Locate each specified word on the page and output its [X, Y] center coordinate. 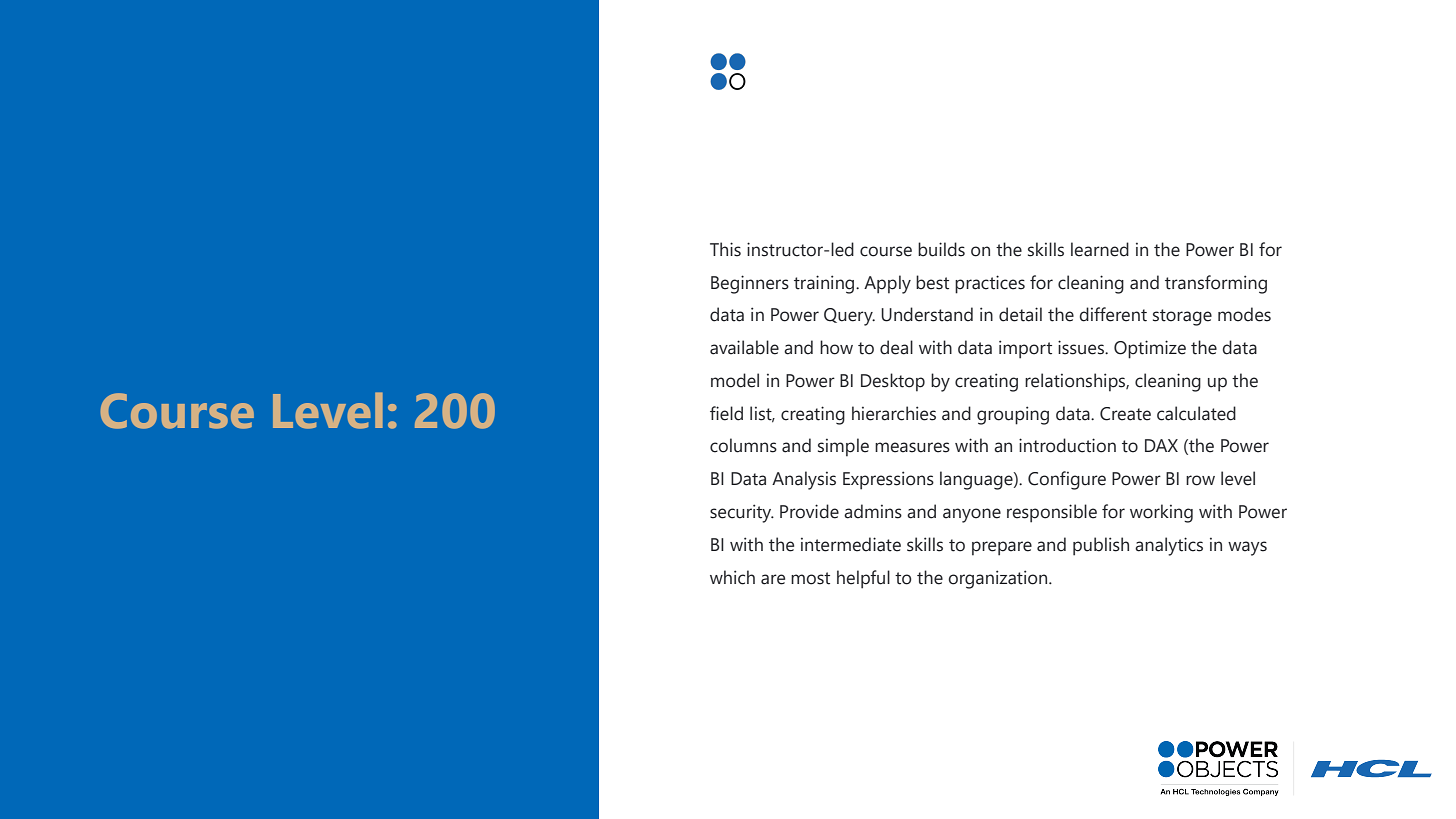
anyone [972, 515]
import [1025, 349]
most [810, 578]
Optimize [1150, 349]
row [1200, 480]
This [725, 249]
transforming [1216, 284]
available [744, 347]
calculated [1196, 413]
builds [941, 249]
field [726, 413]
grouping [1013, 415]
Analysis [804, 480]
